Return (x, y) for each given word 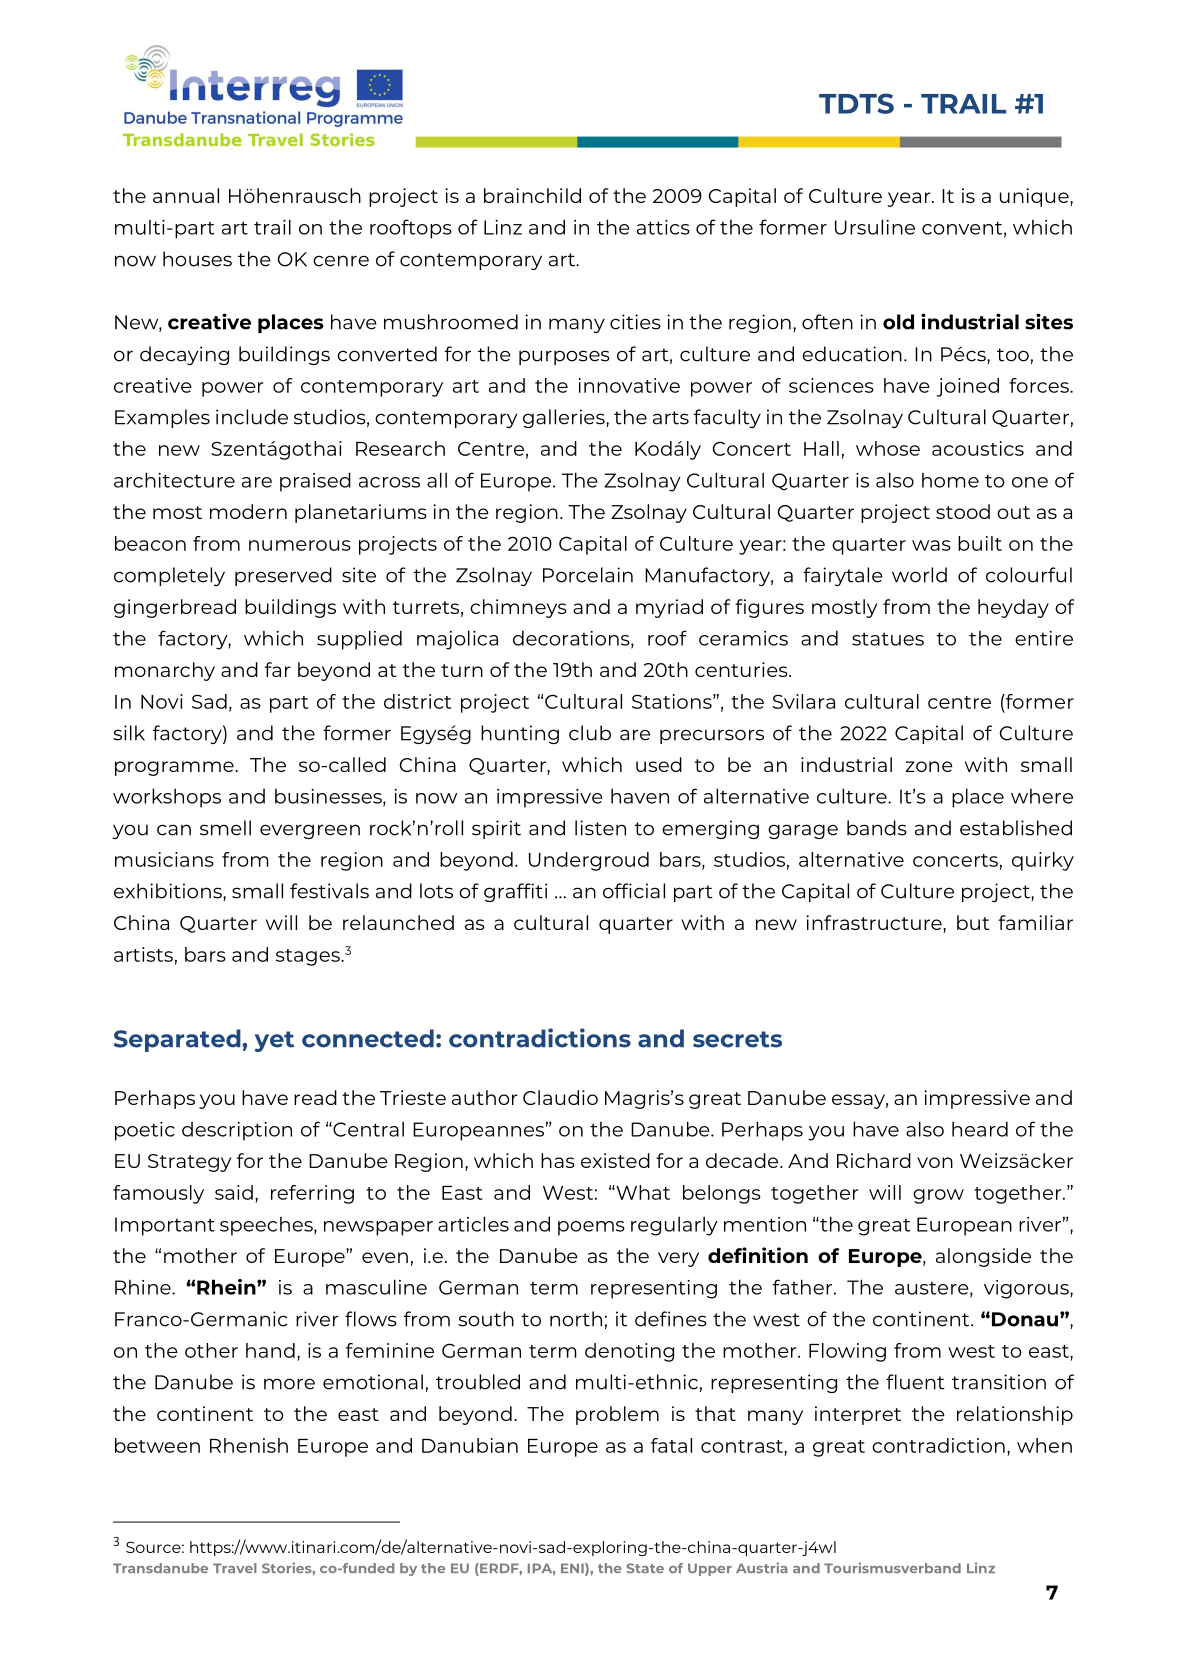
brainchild (532, 195)
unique (1035, 197)
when (1044, 1445)
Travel (235, 1568)
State (645, 1568)
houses (197, 259)
